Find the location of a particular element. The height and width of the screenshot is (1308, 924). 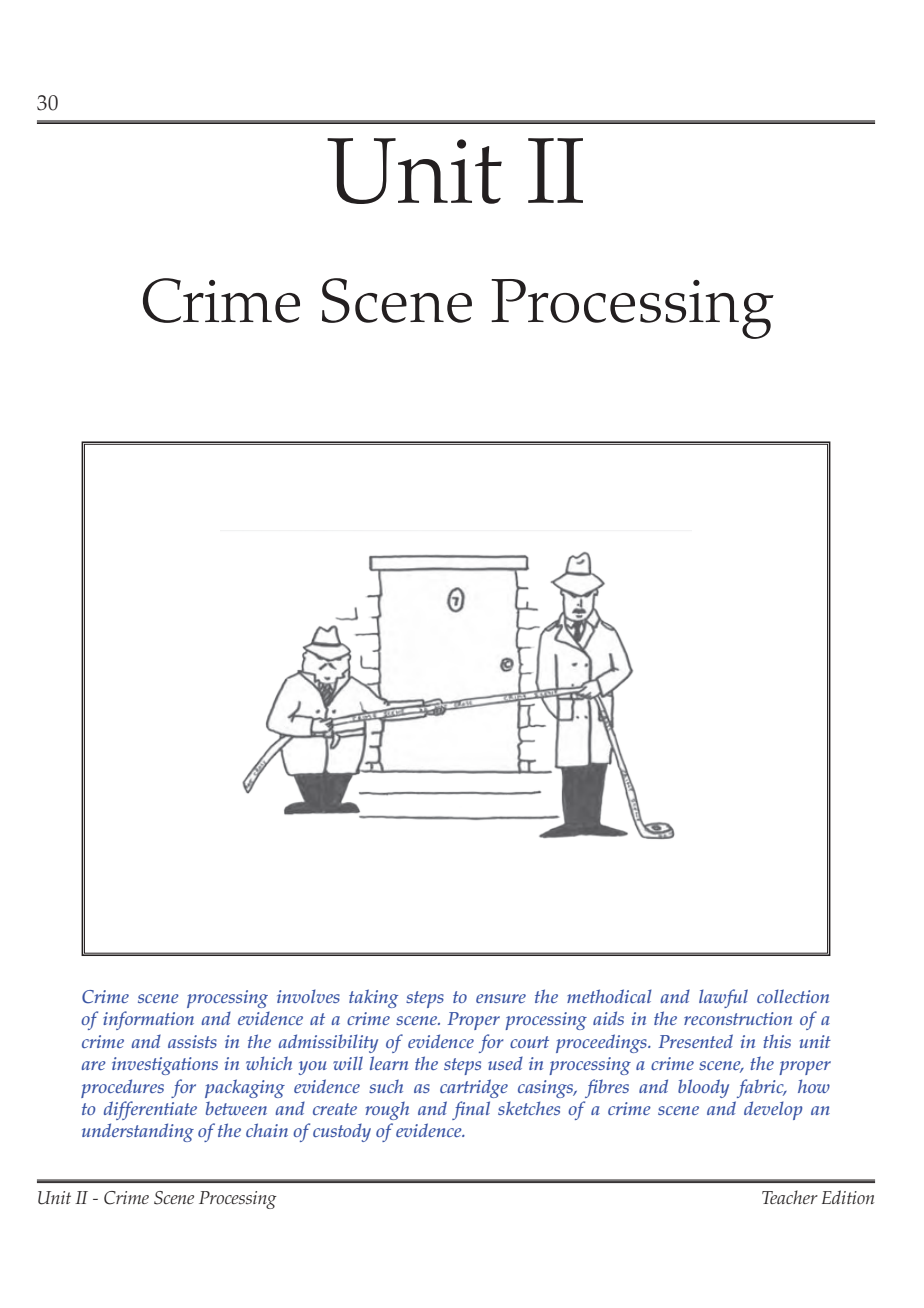

chain is located at coordinates (267, 1130).
